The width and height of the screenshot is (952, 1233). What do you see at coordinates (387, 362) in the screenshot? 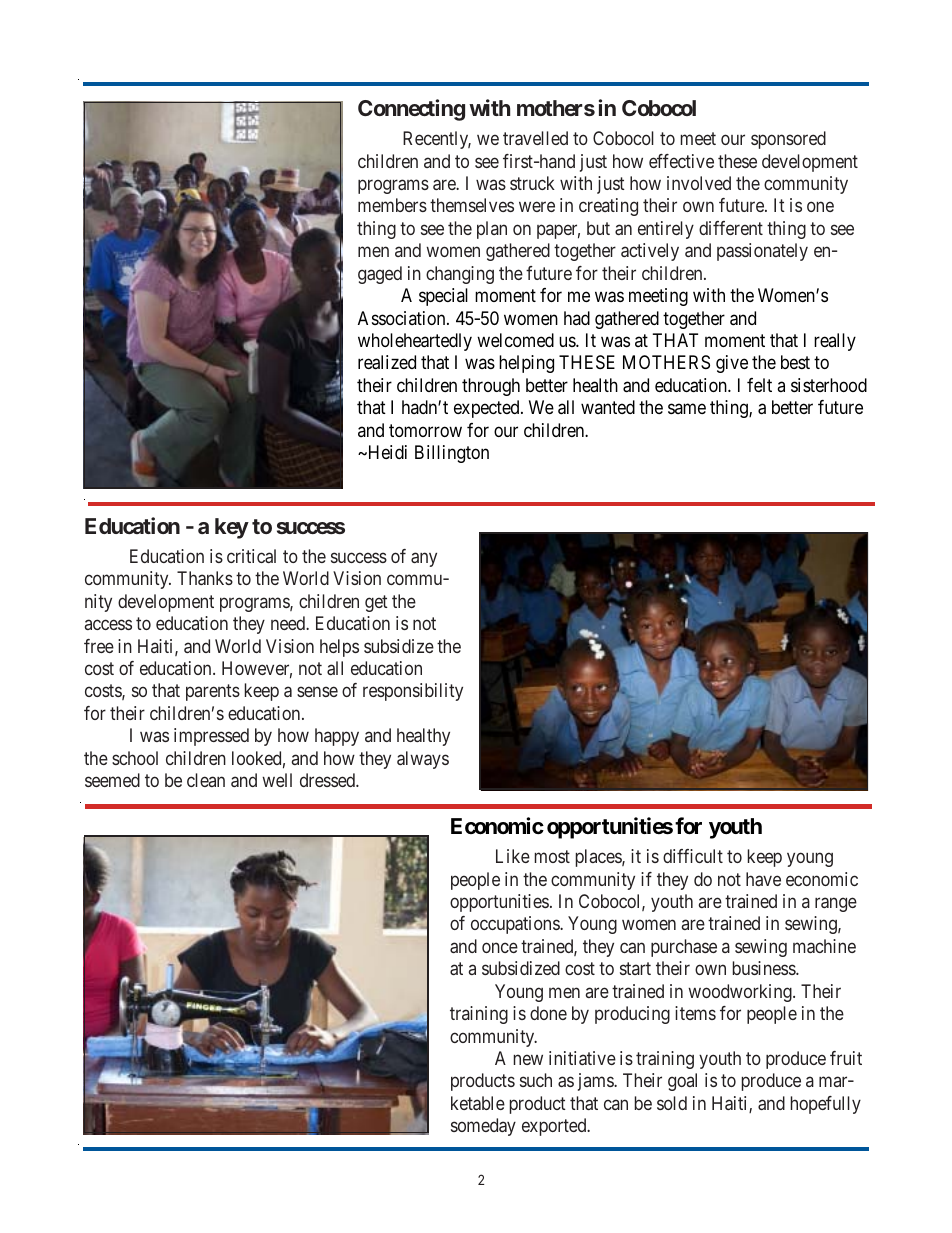
I see `realized` at bounding box center [387, 362].
